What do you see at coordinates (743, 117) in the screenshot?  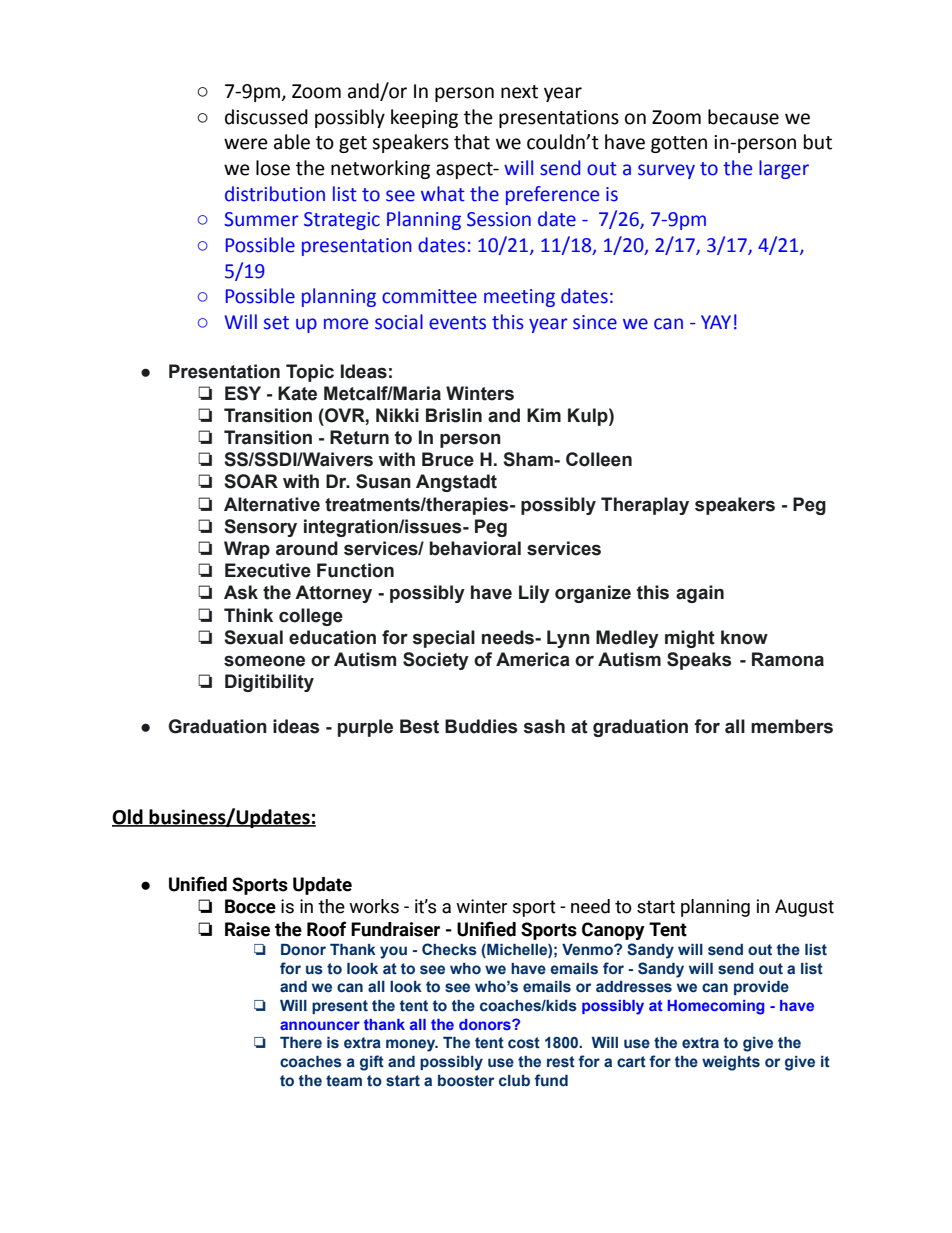 I see `because` at bounding box center [743, 117].
